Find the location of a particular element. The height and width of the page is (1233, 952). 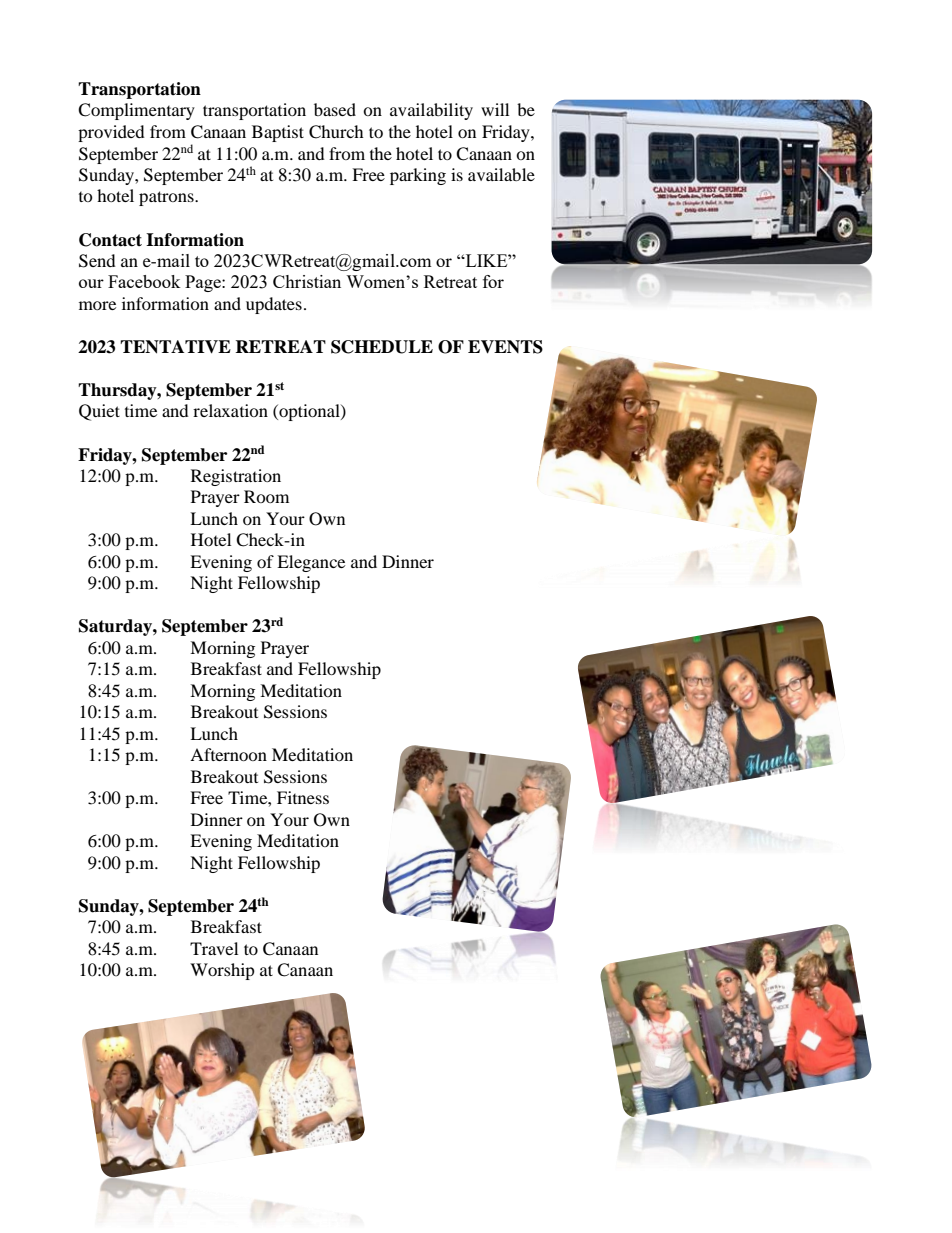

availability is located at coordinates (431, 111).
